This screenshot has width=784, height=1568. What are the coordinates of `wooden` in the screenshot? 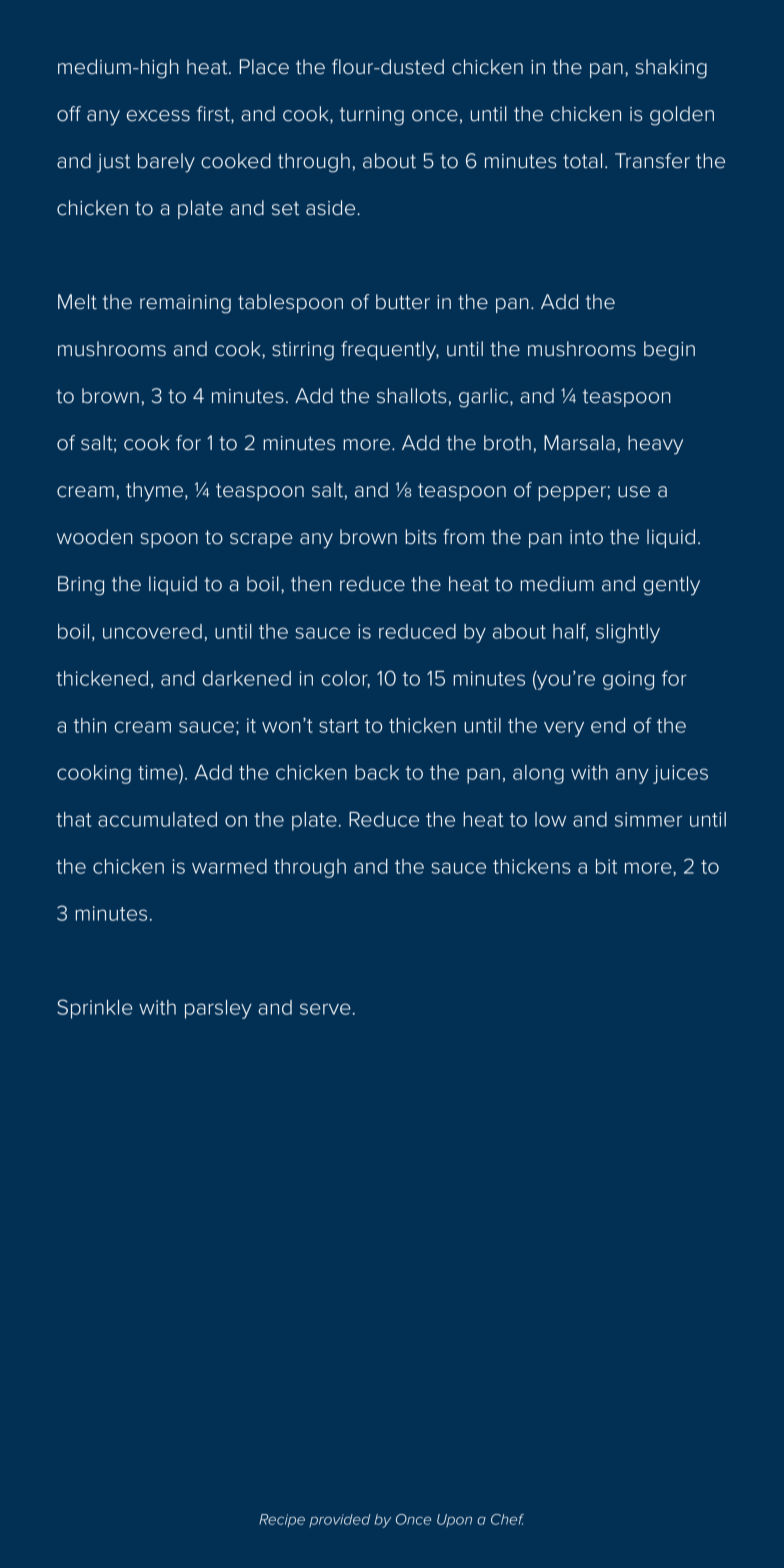 It's located at (95, 537).
